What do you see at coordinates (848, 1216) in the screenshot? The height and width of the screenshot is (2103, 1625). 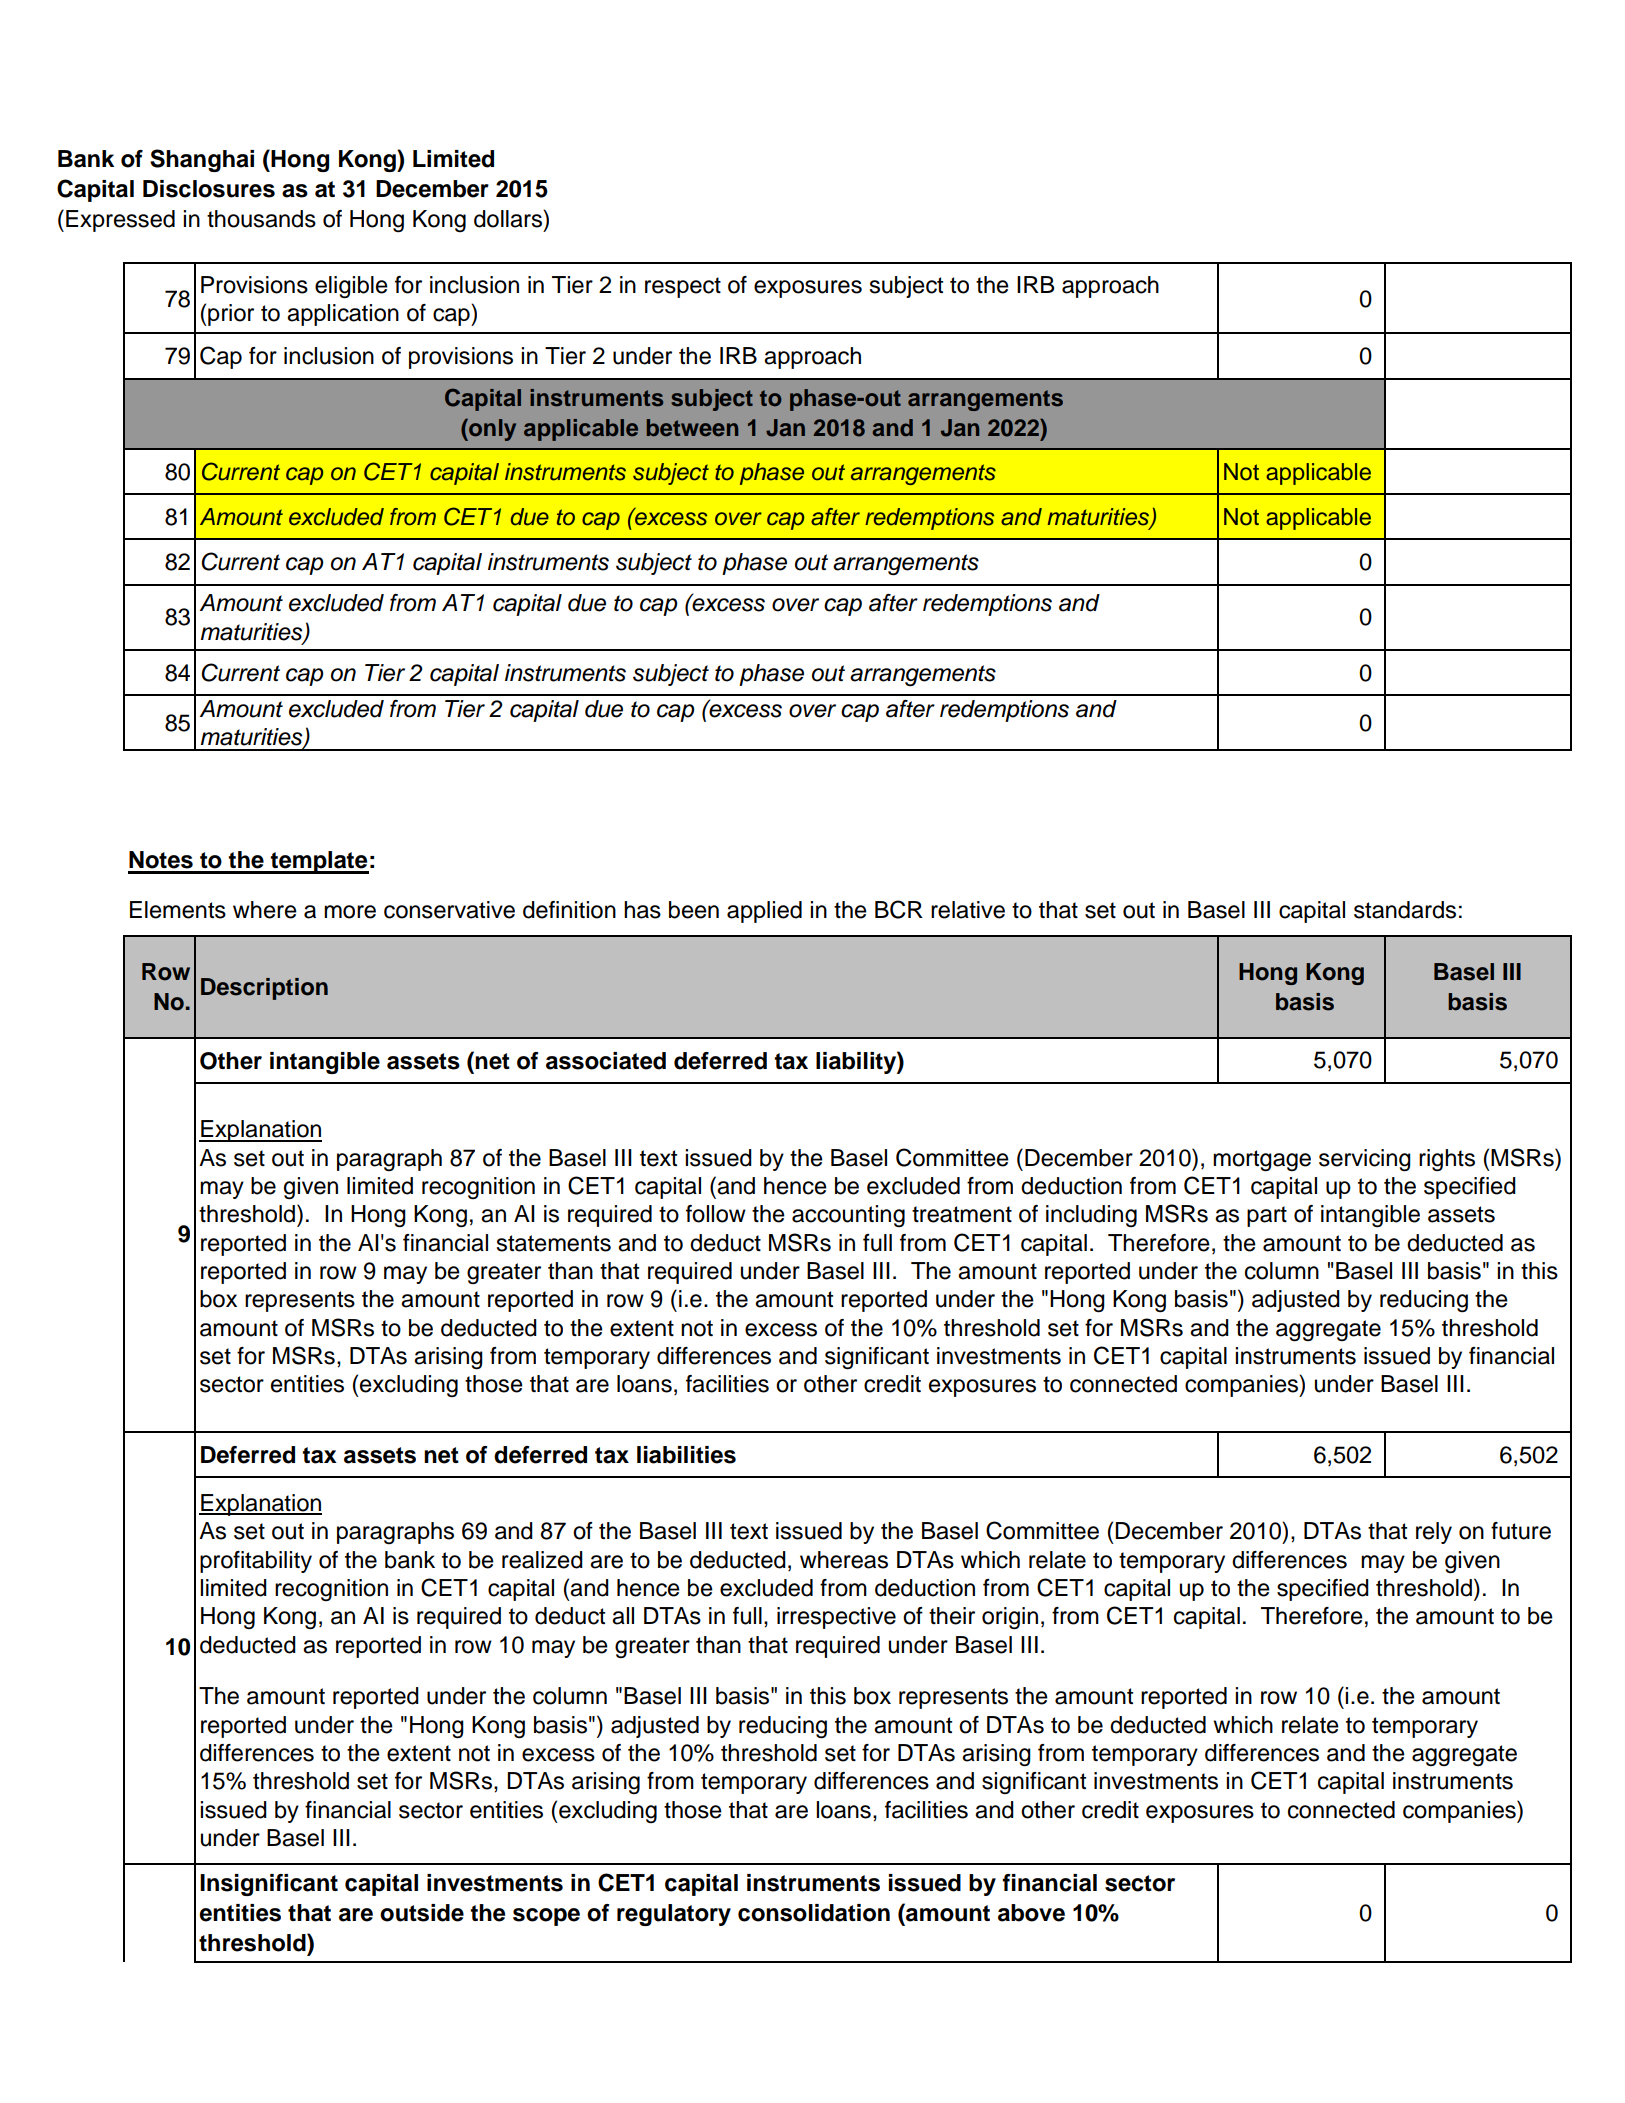 I see `accounting` at bounding box center [848, 1216].
